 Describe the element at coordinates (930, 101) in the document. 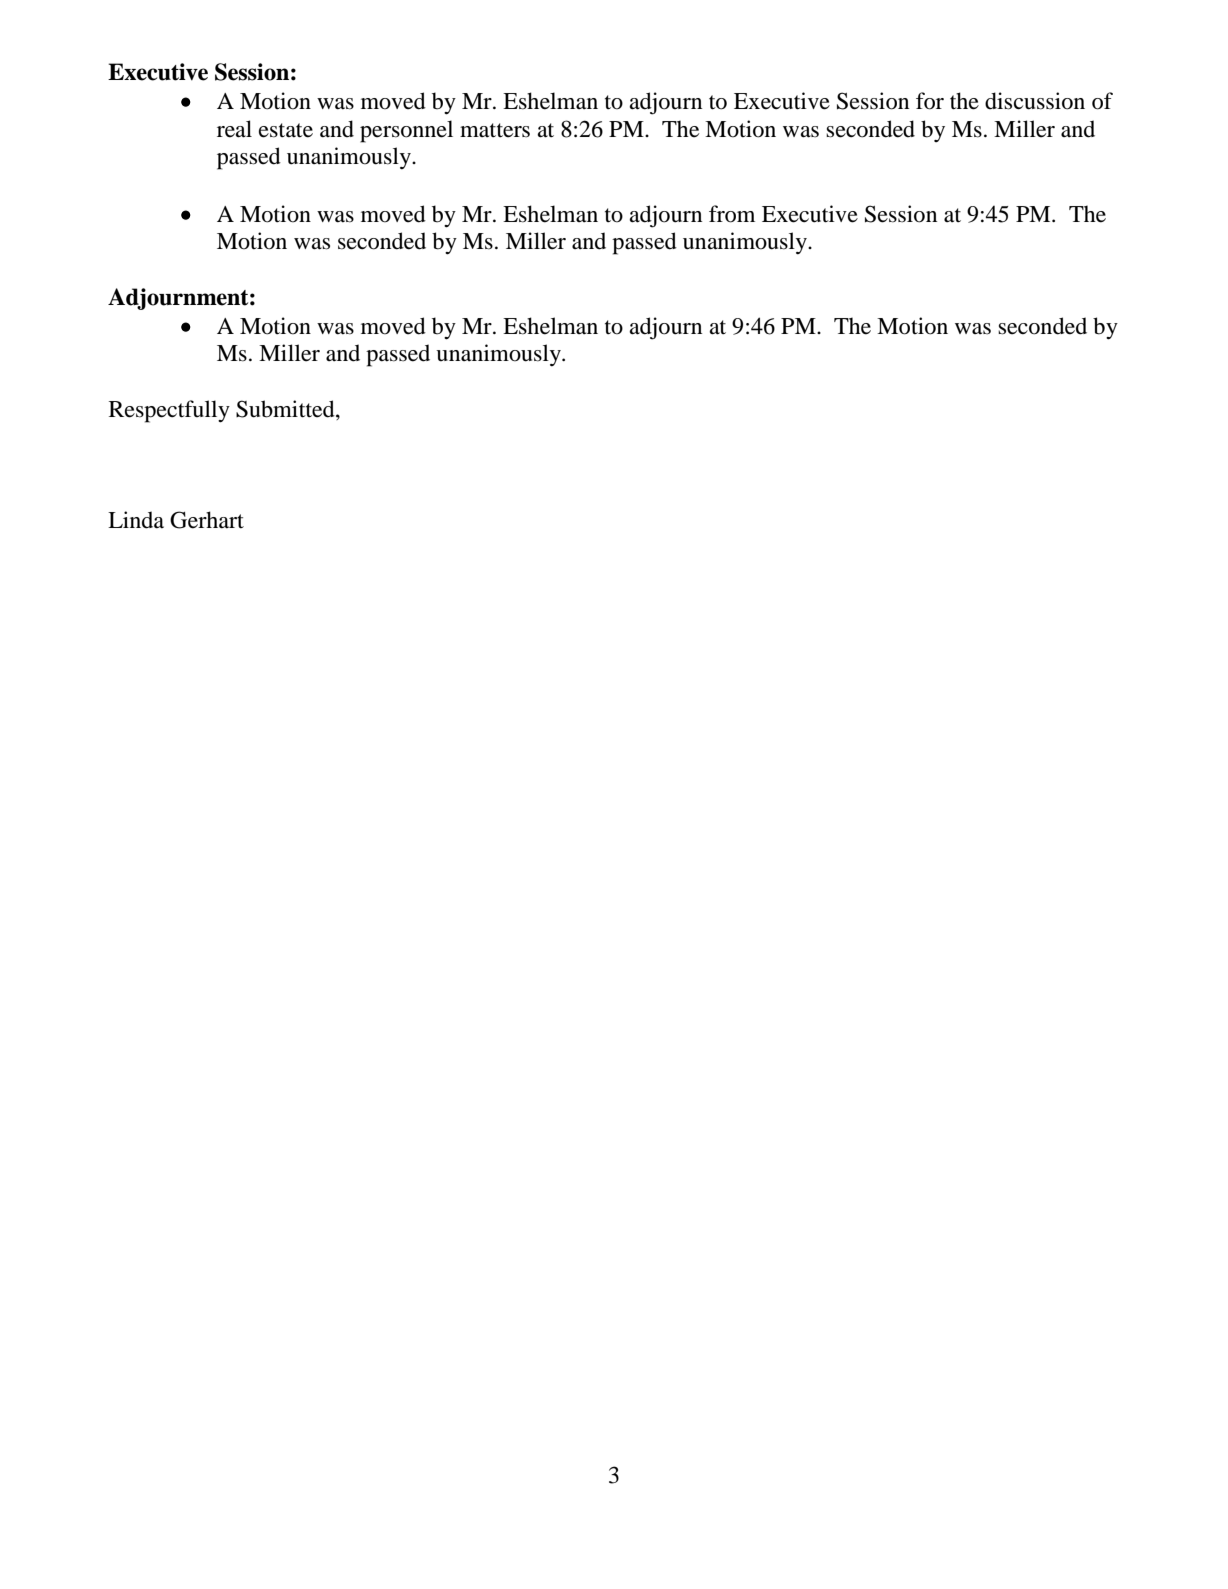

I see `for` at that location.
